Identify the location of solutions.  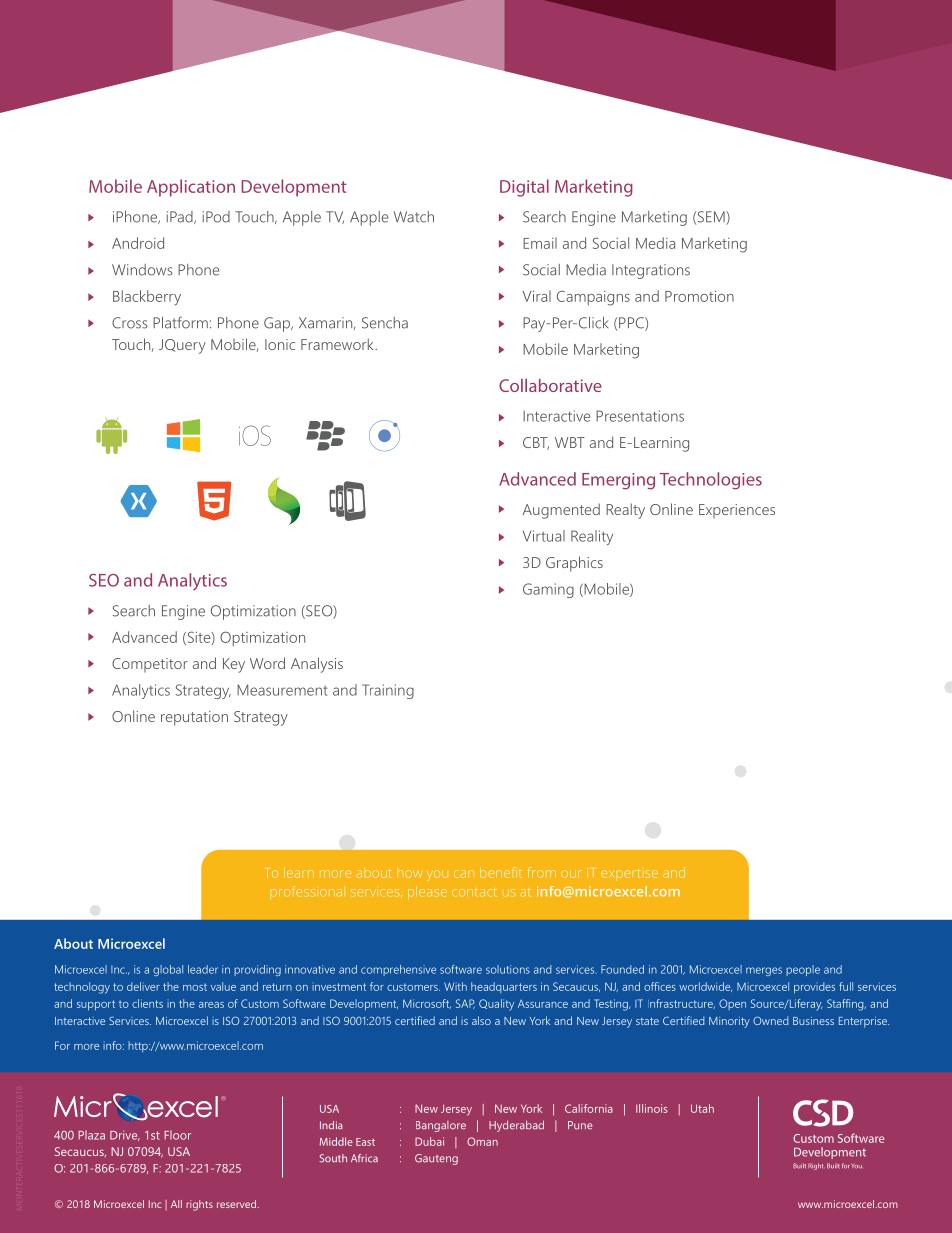
(508, 969).
